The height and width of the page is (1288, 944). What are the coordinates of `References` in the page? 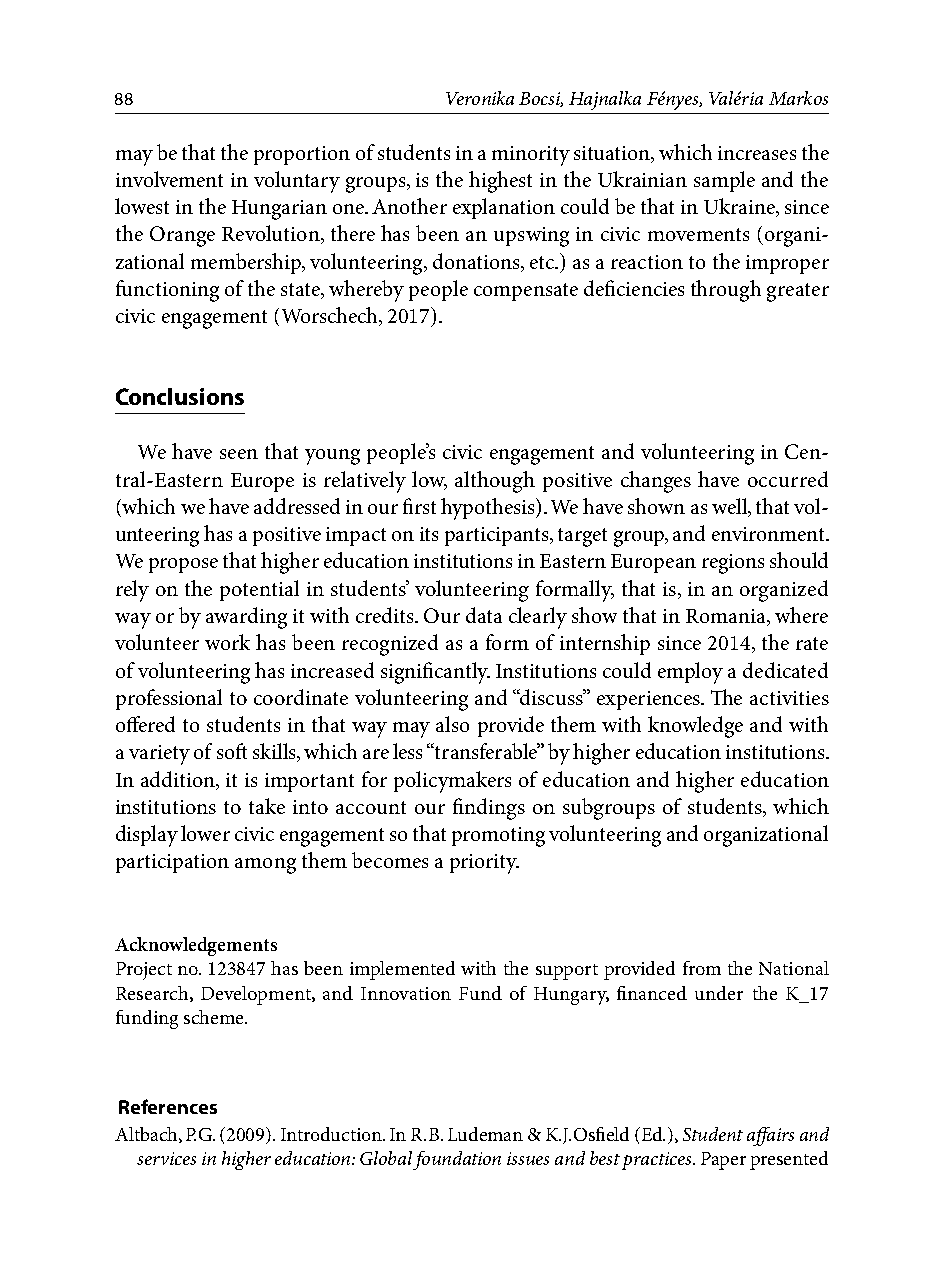 It's located at (168, 1106).
